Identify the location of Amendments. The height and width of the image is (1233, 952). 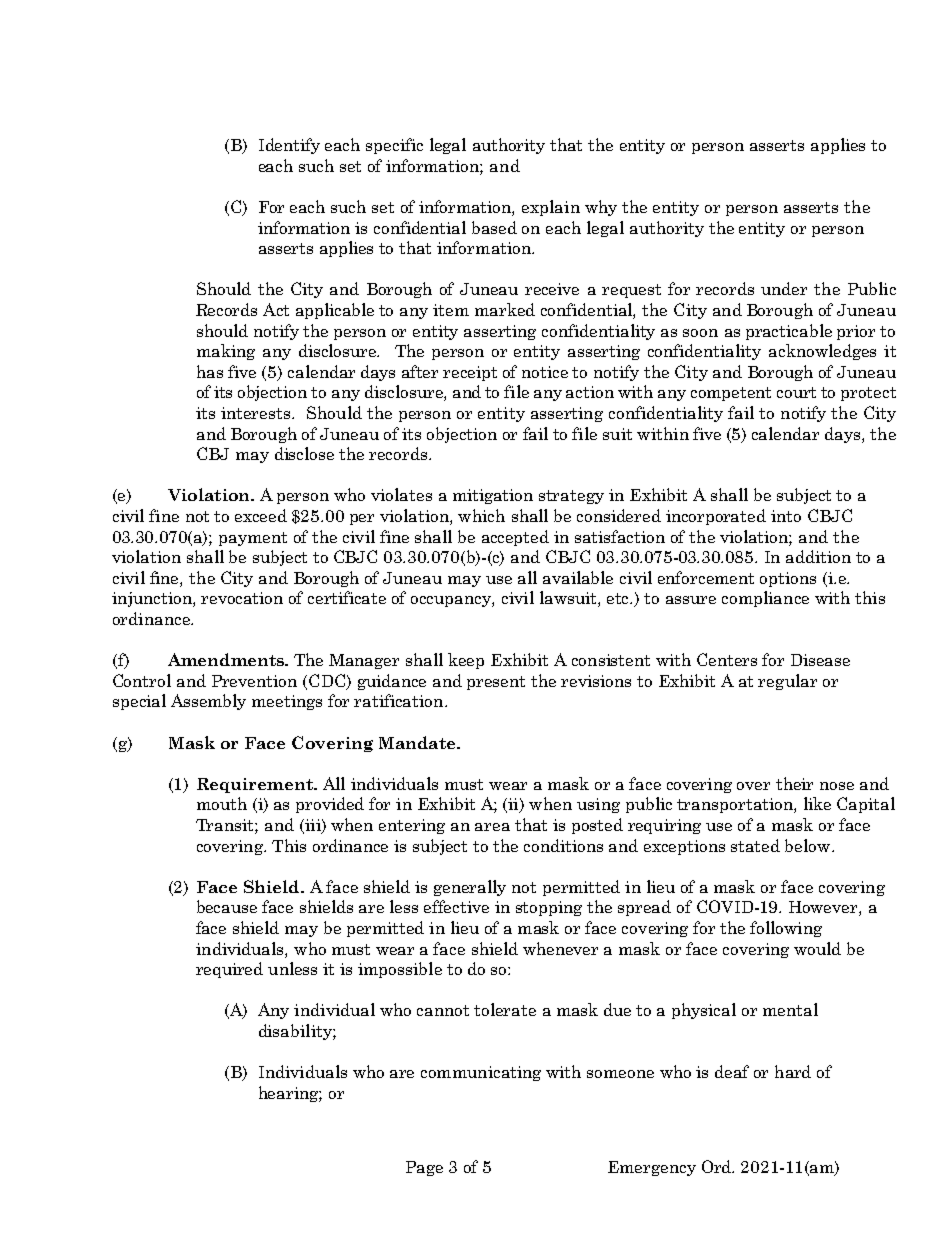
(227, 659).
